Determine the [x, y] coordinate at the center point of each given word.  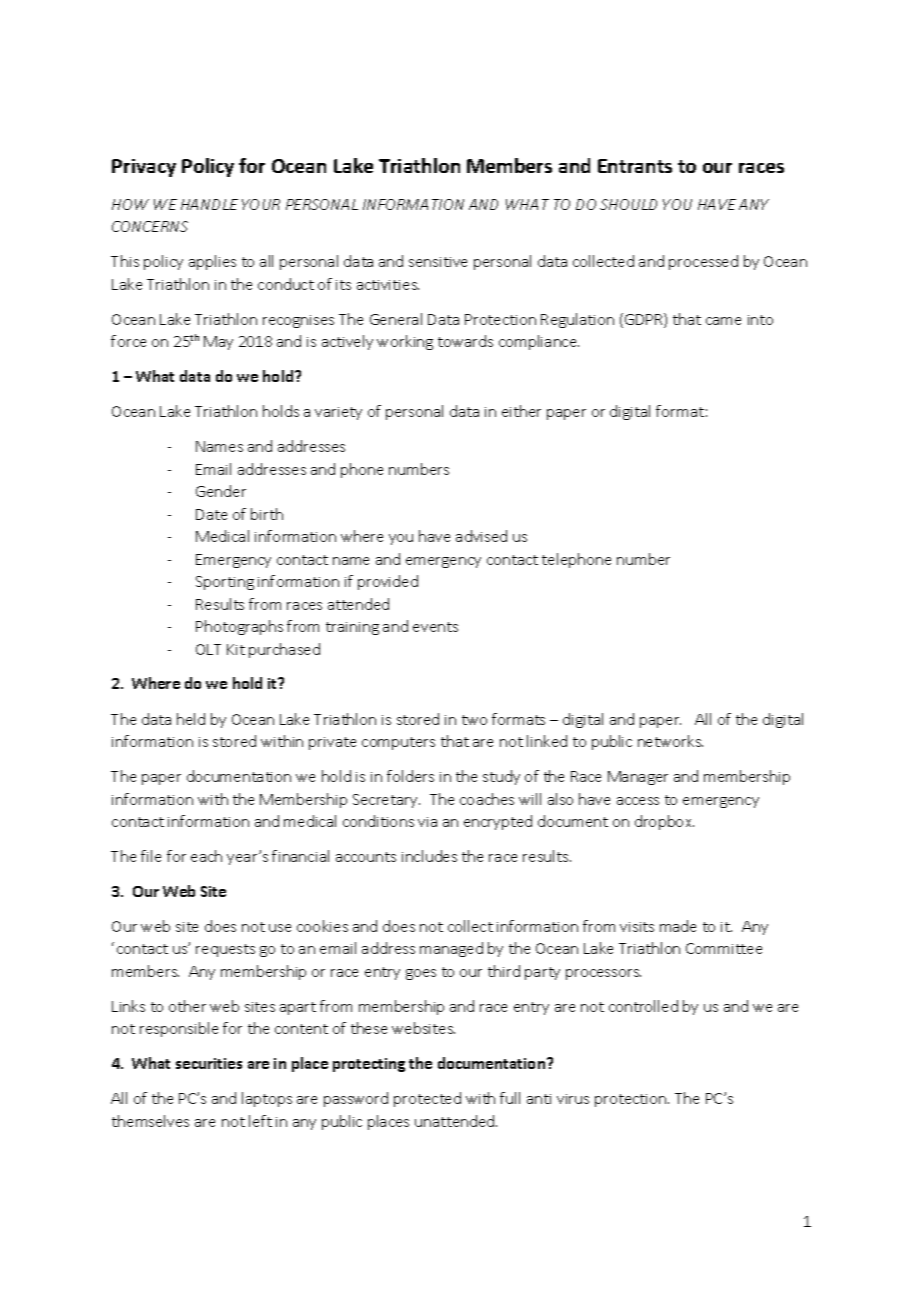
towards [465, 341]
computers [398, 743]
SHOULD [628, 204]
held [191, 719]
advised [481, 536]
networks [670, 741]
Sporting [225, 583]
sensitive [438, 262]
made [678, 926]
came [723, 321]
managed [451, 949]
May [218, 343]
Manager [638, 778]
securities [209, 1063]
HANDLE [209, 204]
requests [225, 950]
